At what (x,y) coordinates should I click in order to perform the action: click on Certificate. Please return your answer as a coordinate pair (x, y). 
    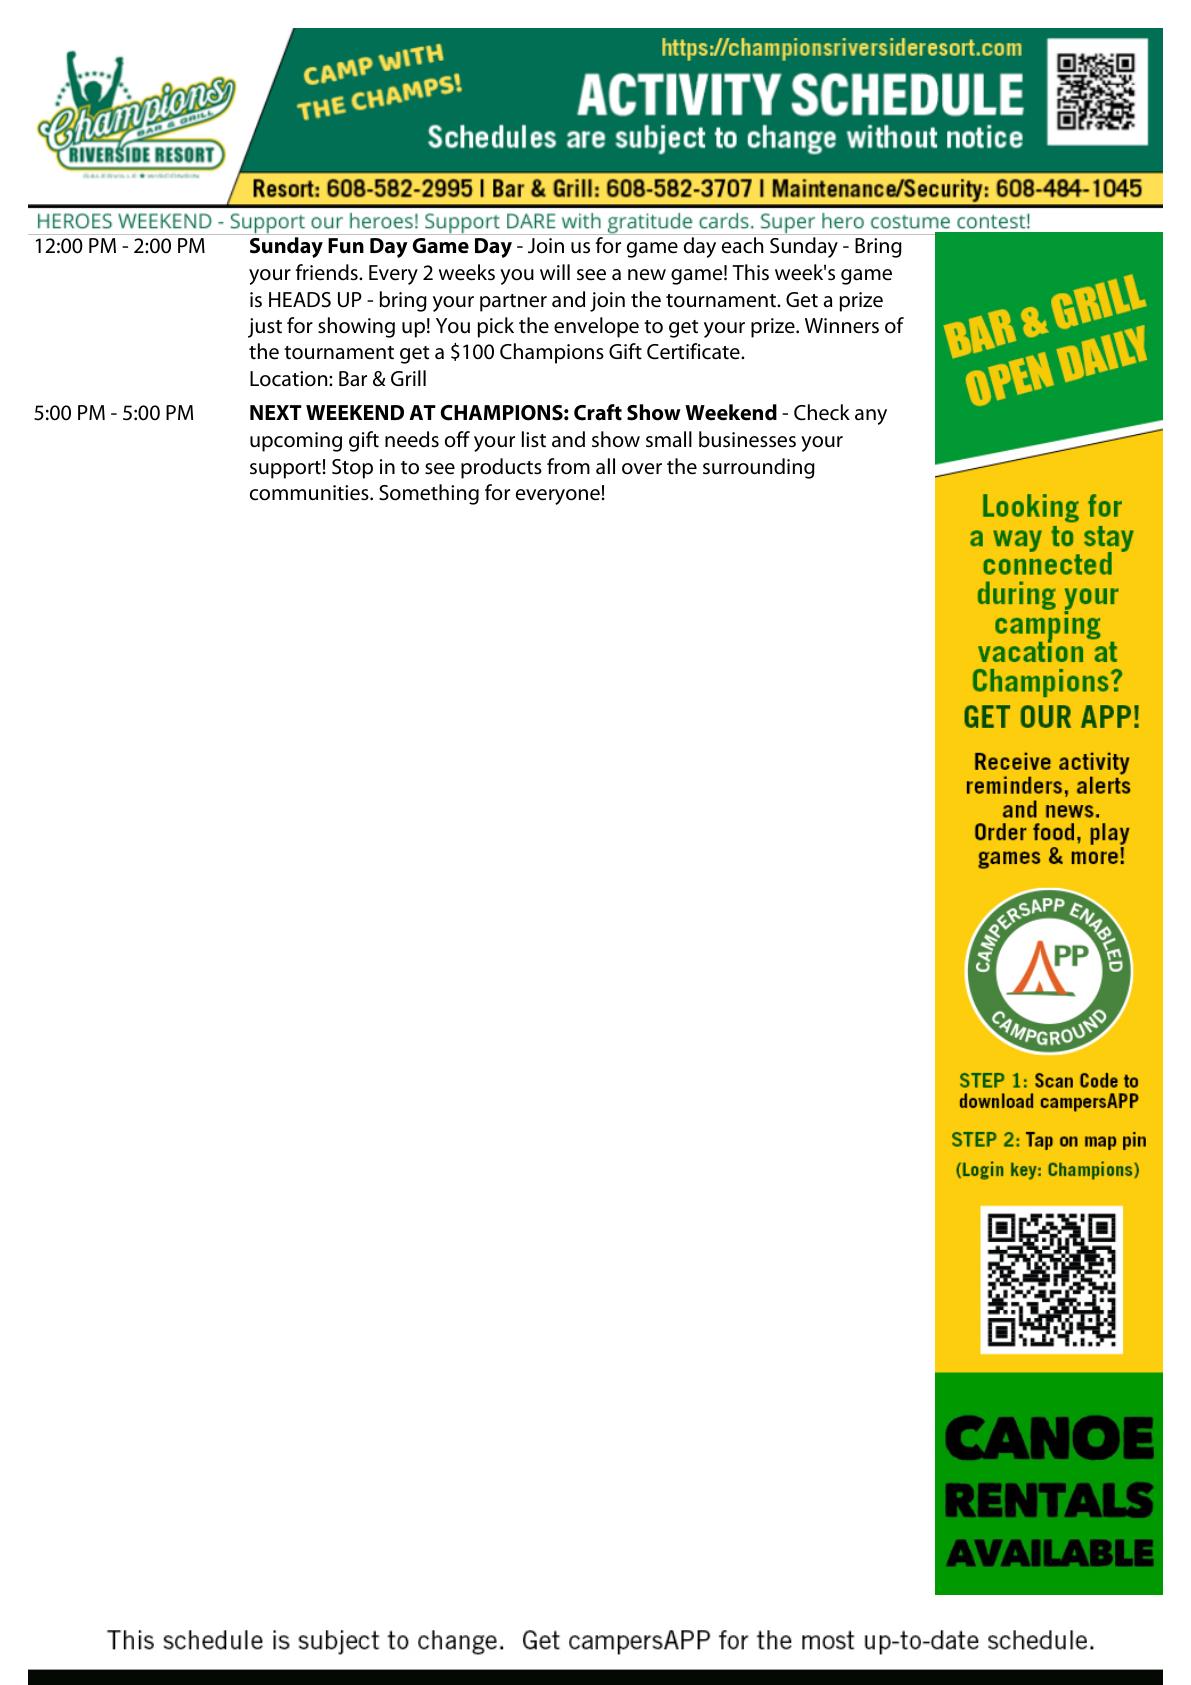
    Looking at the image, I should click on (694, 351).
